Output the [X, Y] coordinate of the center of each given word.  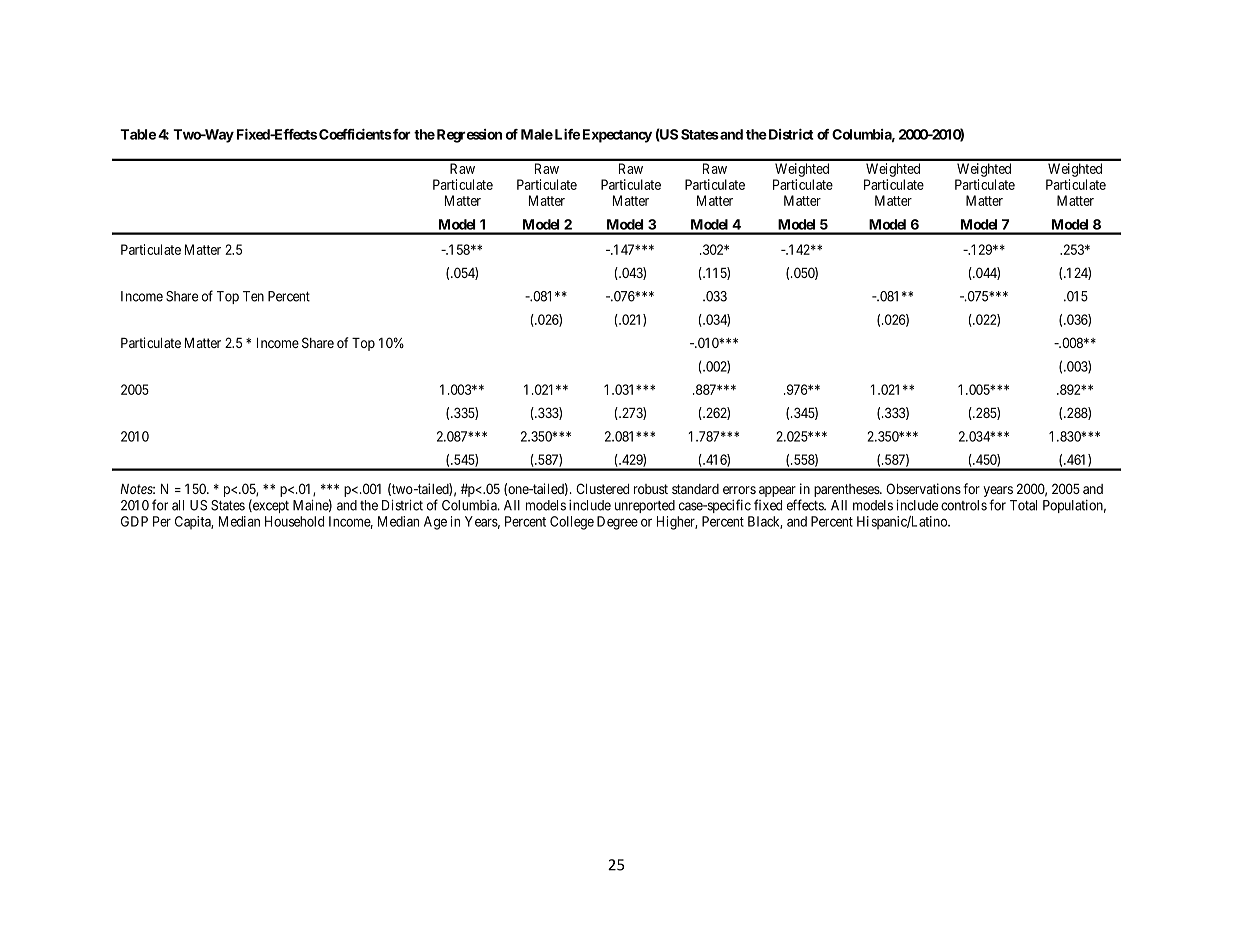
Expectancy [617, 136]
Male [537, 134]
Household [294, 521]
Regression [468, 136]
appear [777, 493]
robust [651, 489]
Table [138, 134]
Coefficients [355, 134]
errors [739, 490]
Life [566, 134]
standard [695, 489]
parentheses [847, 490]
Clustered [602, 488]
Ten [253, 296]
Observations [923, 488]
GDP [134, 521]
